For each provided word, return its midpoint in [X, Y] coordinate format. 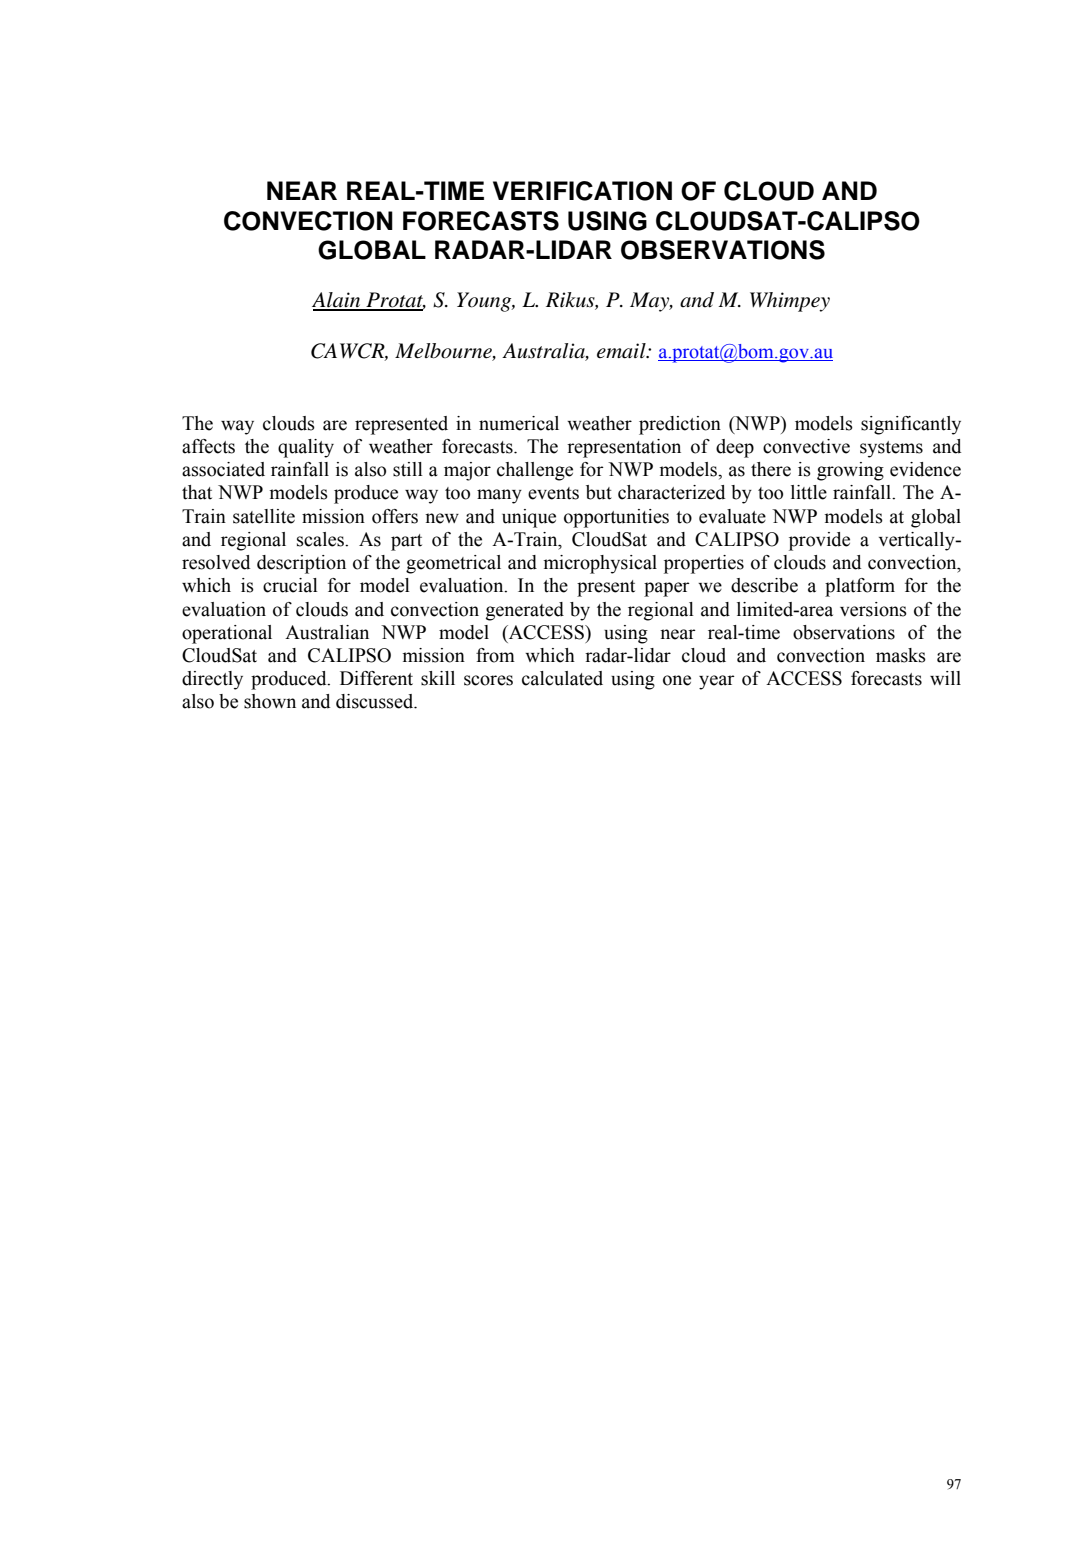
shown [270, 701]
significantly [911, 425]
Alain [337, 301]
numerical [519, 423]
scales [321, 539]
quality [306, 448]
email [622, 351]
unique [529, 518]
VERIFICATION [582, 191]
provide [819, 541]
